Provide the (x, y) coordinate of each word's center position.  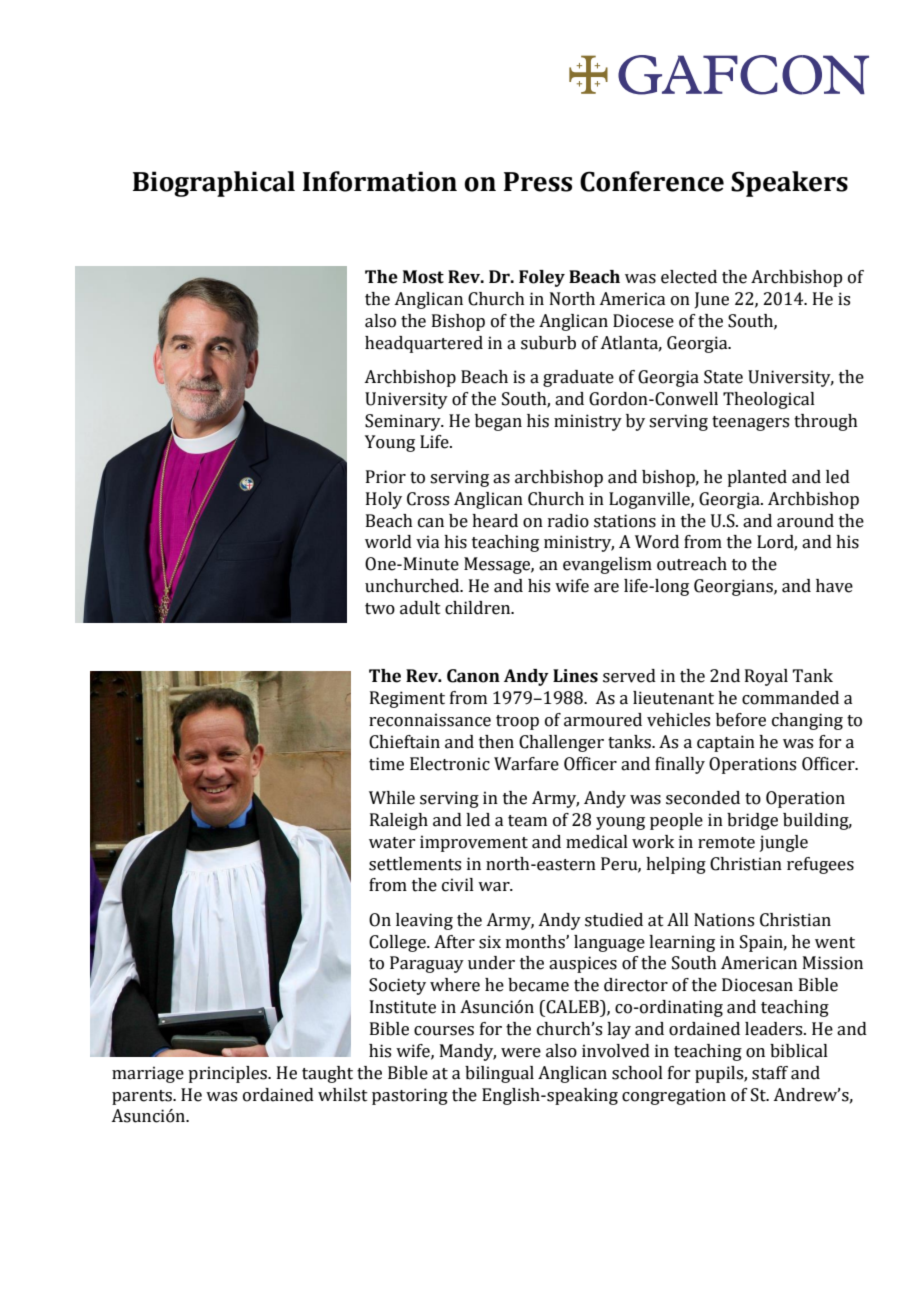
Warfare (526, 764)
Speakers (789, 184)
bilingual (499, 1074)
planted (757, 478)
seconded (703, 798)
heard (495, 521)
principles (228, 1074)
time (386, 764)
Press (538, 182)
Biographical (214, 184)
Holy (384, 500)
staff (770, 1073)
